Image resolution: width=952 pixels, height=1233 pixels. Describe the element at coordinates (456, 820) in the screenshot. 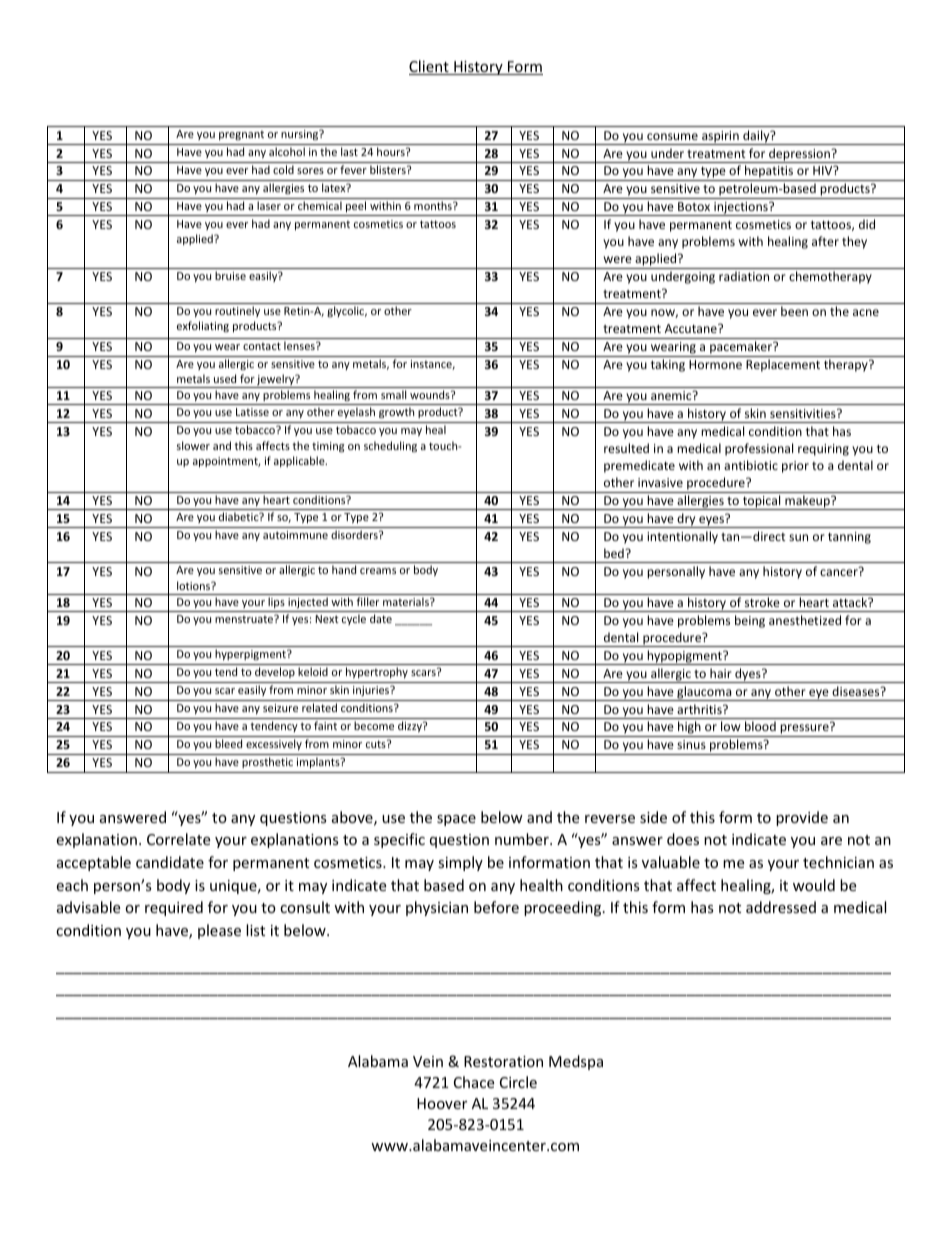

I see `space` at that location.
